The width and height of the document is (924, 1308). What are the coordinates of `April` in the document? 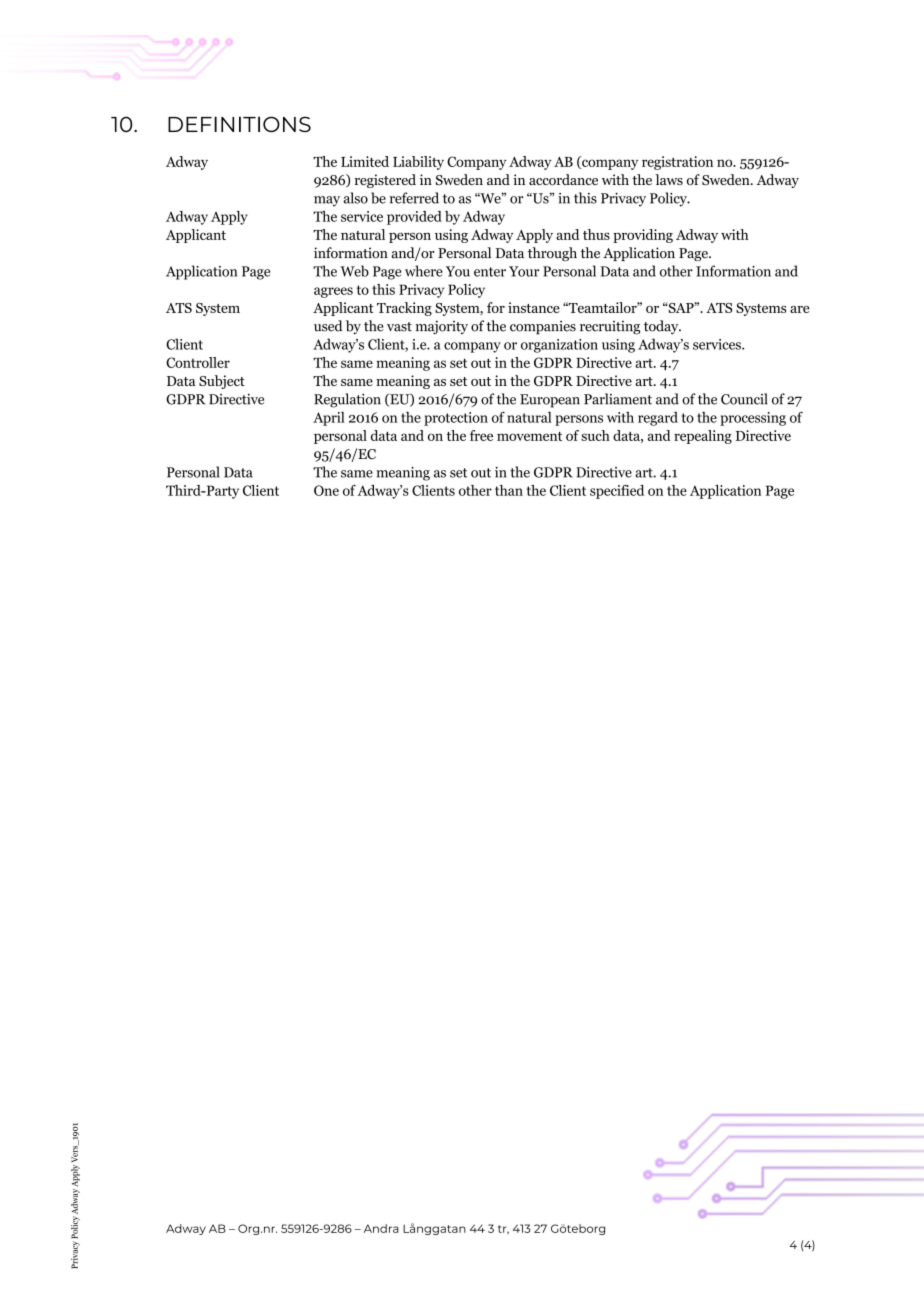 It's located at (329, 419).
